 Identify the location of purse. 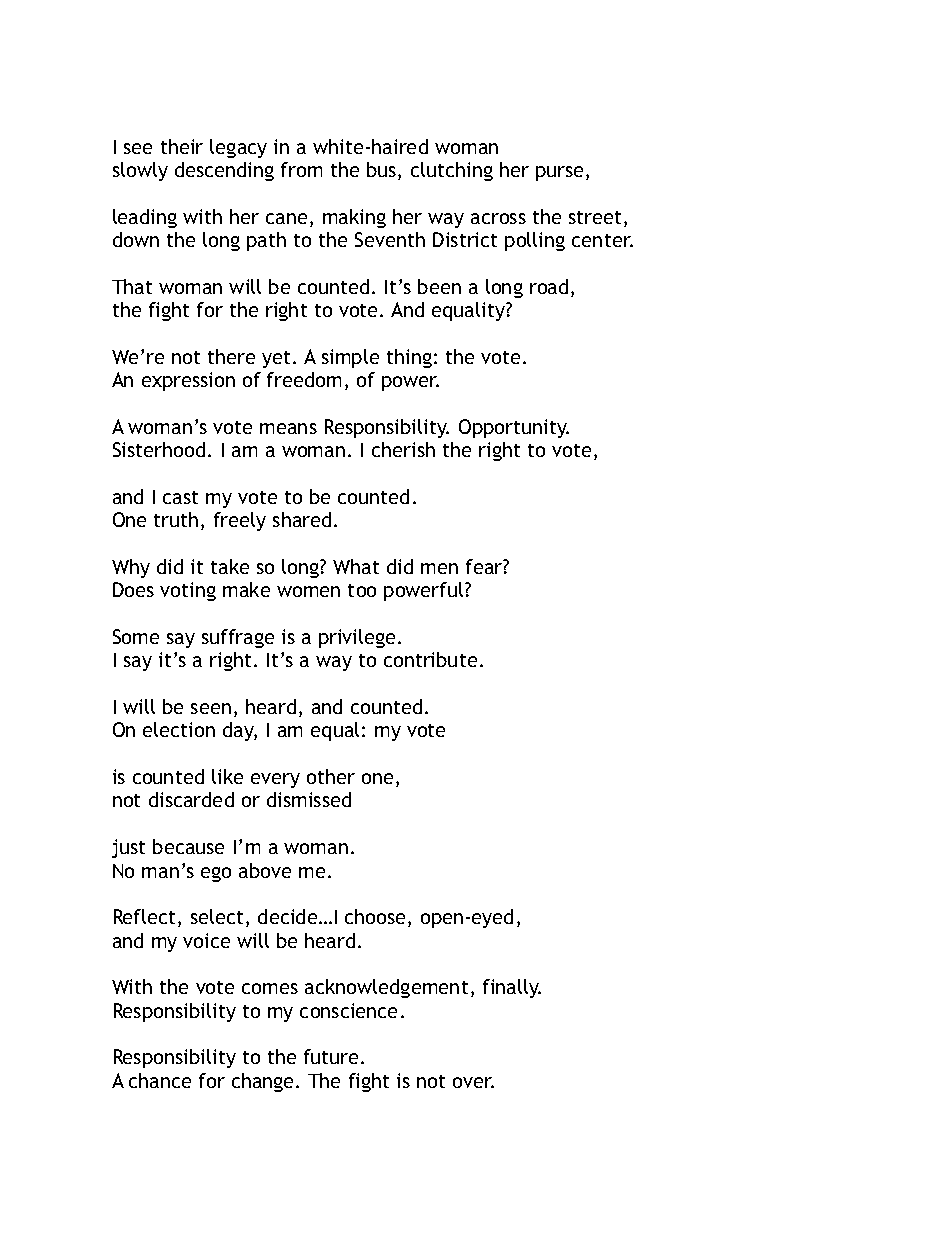
(561, 173).
